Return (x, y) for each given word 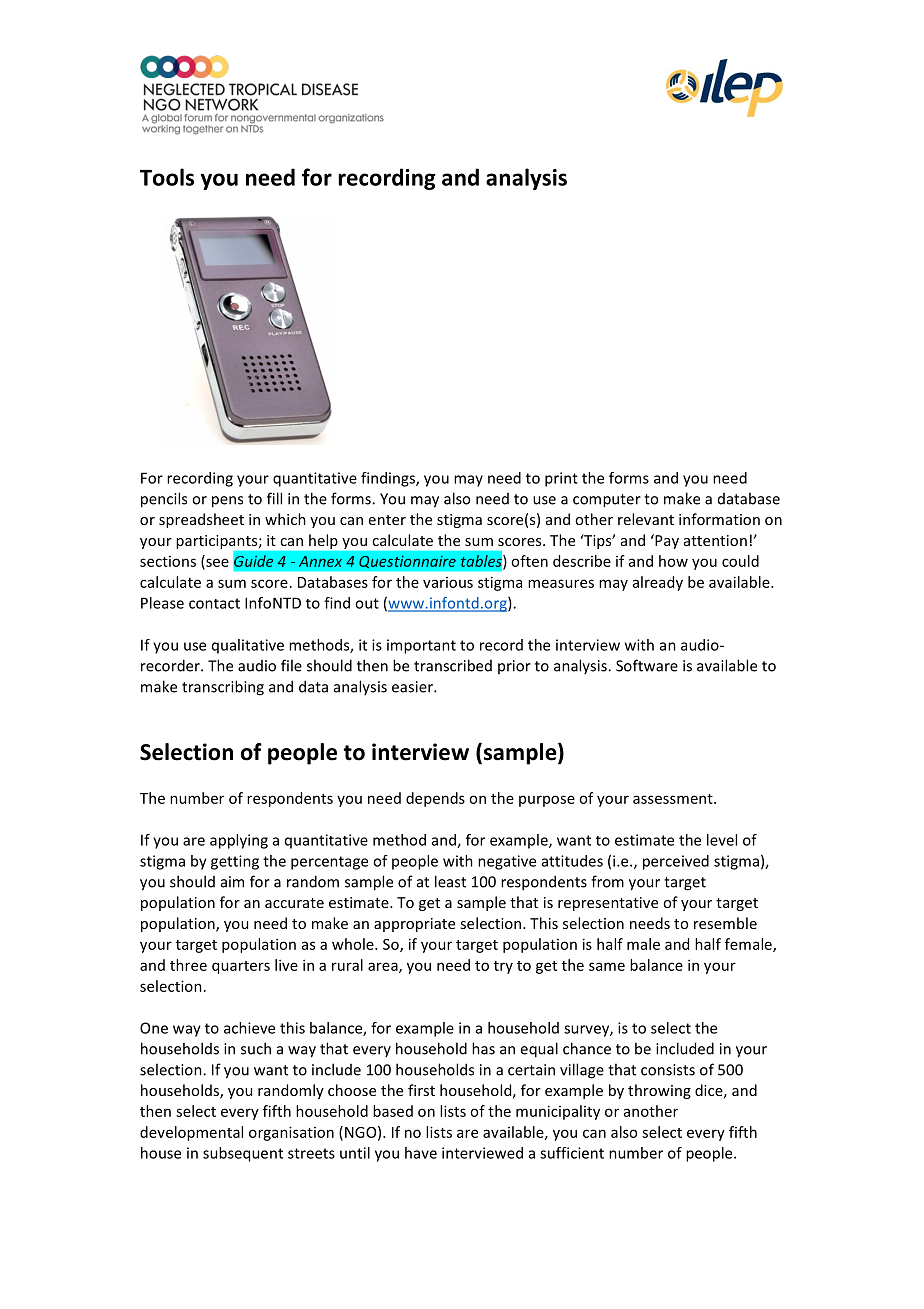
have (421, 1153)
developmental (191, 1133)
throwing (659, 1091)
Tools (167, 177)
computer (607, 501)
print (561, 479)
